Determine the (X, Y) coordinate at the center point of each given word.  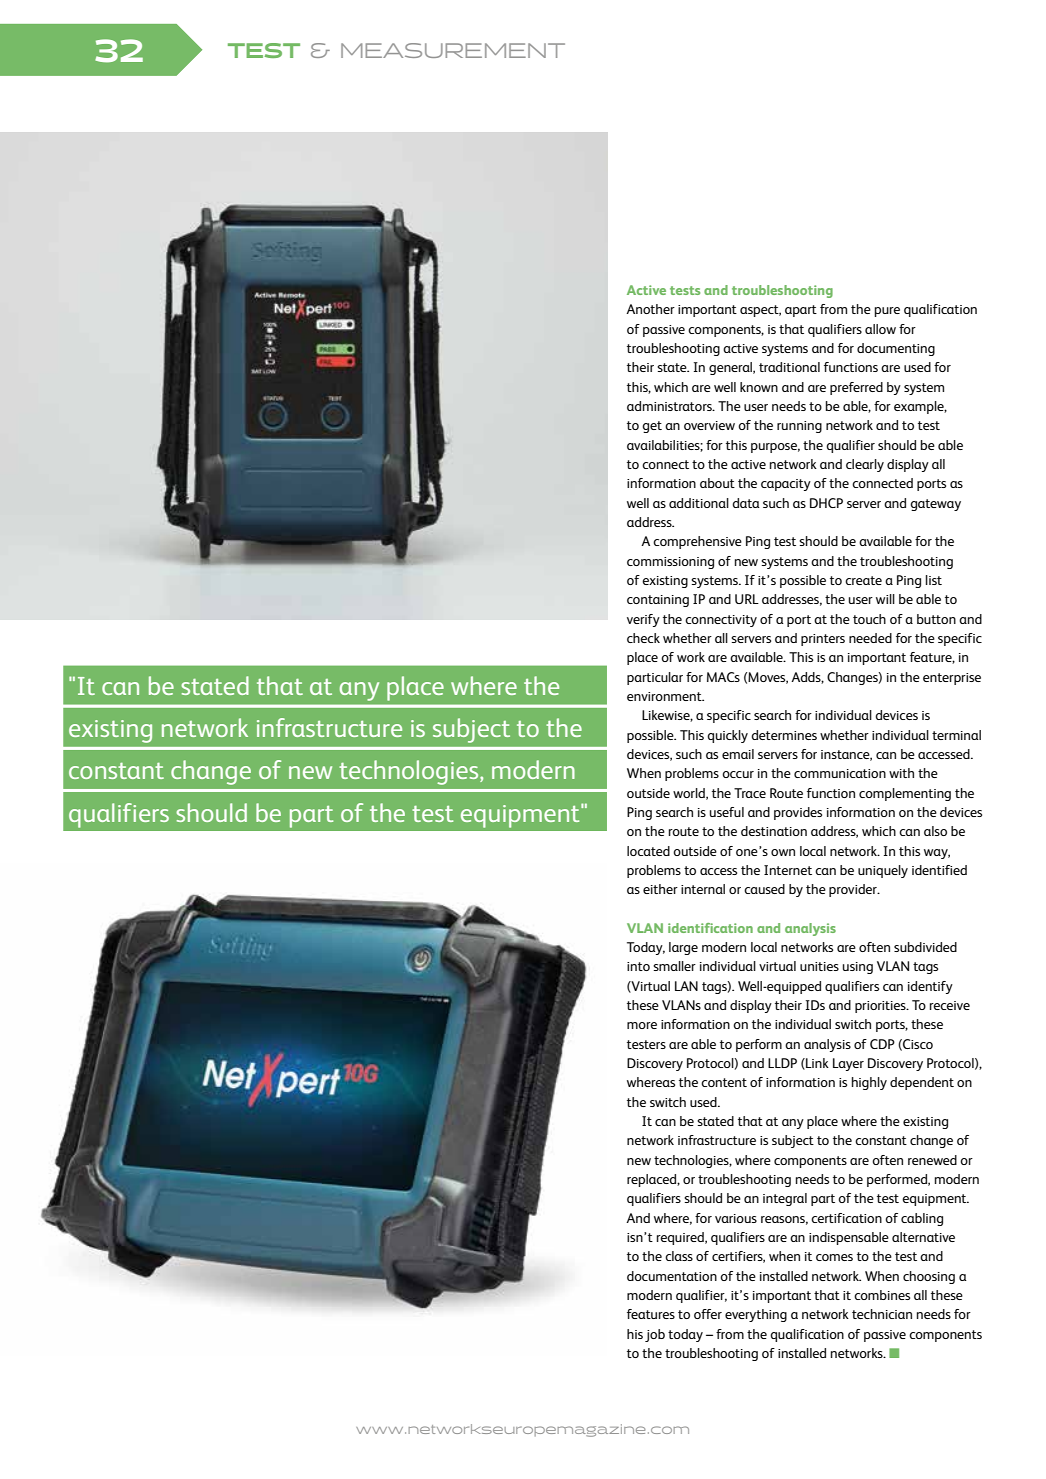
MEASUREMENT (453, 50)
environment (665, 696)
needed (870, 638)
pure (887, 312)
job (655, 1335)
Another (650, 309)
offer (708, 1314)
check (643, 638)
